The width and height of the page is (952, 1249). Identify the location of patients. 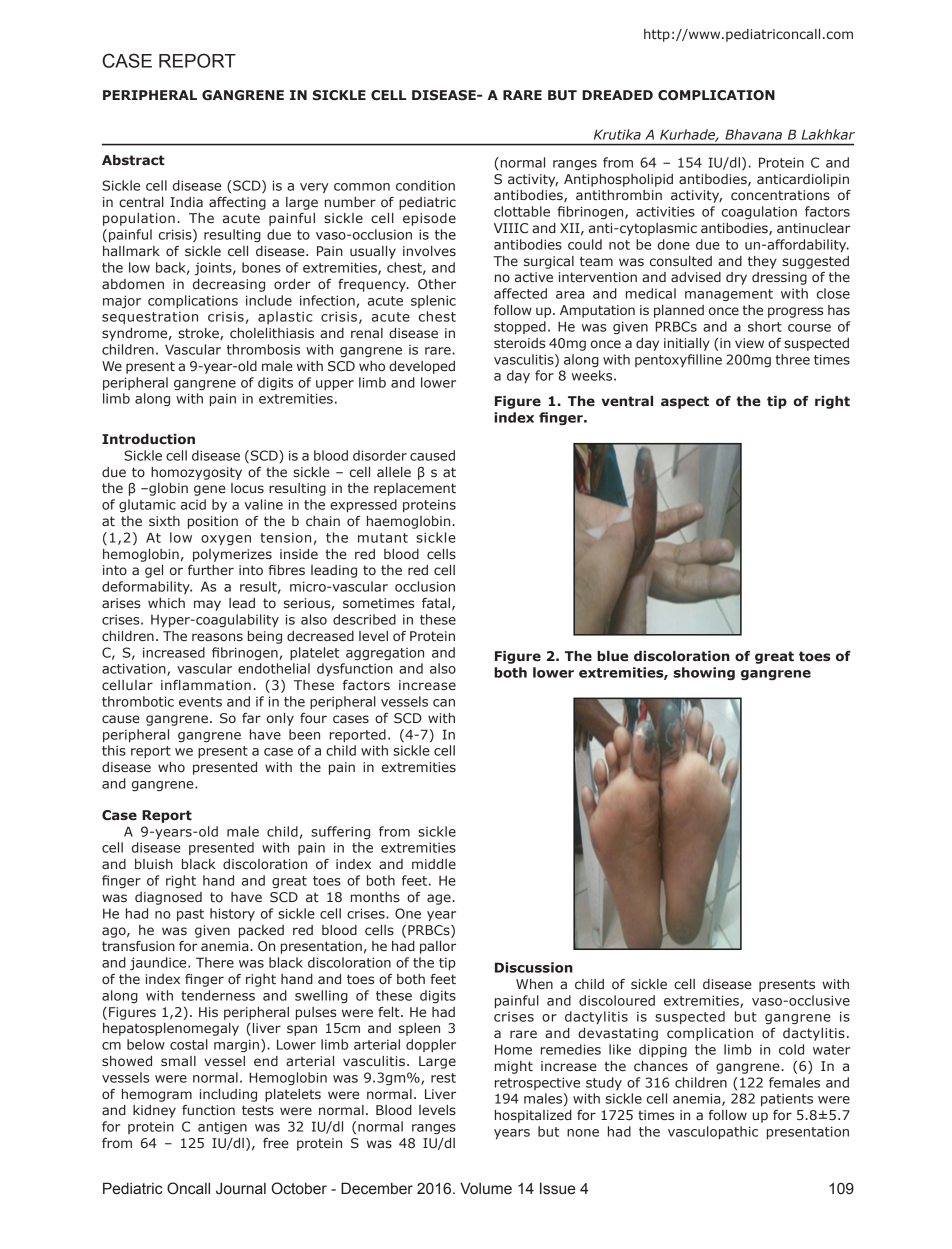
(787, 1099).
